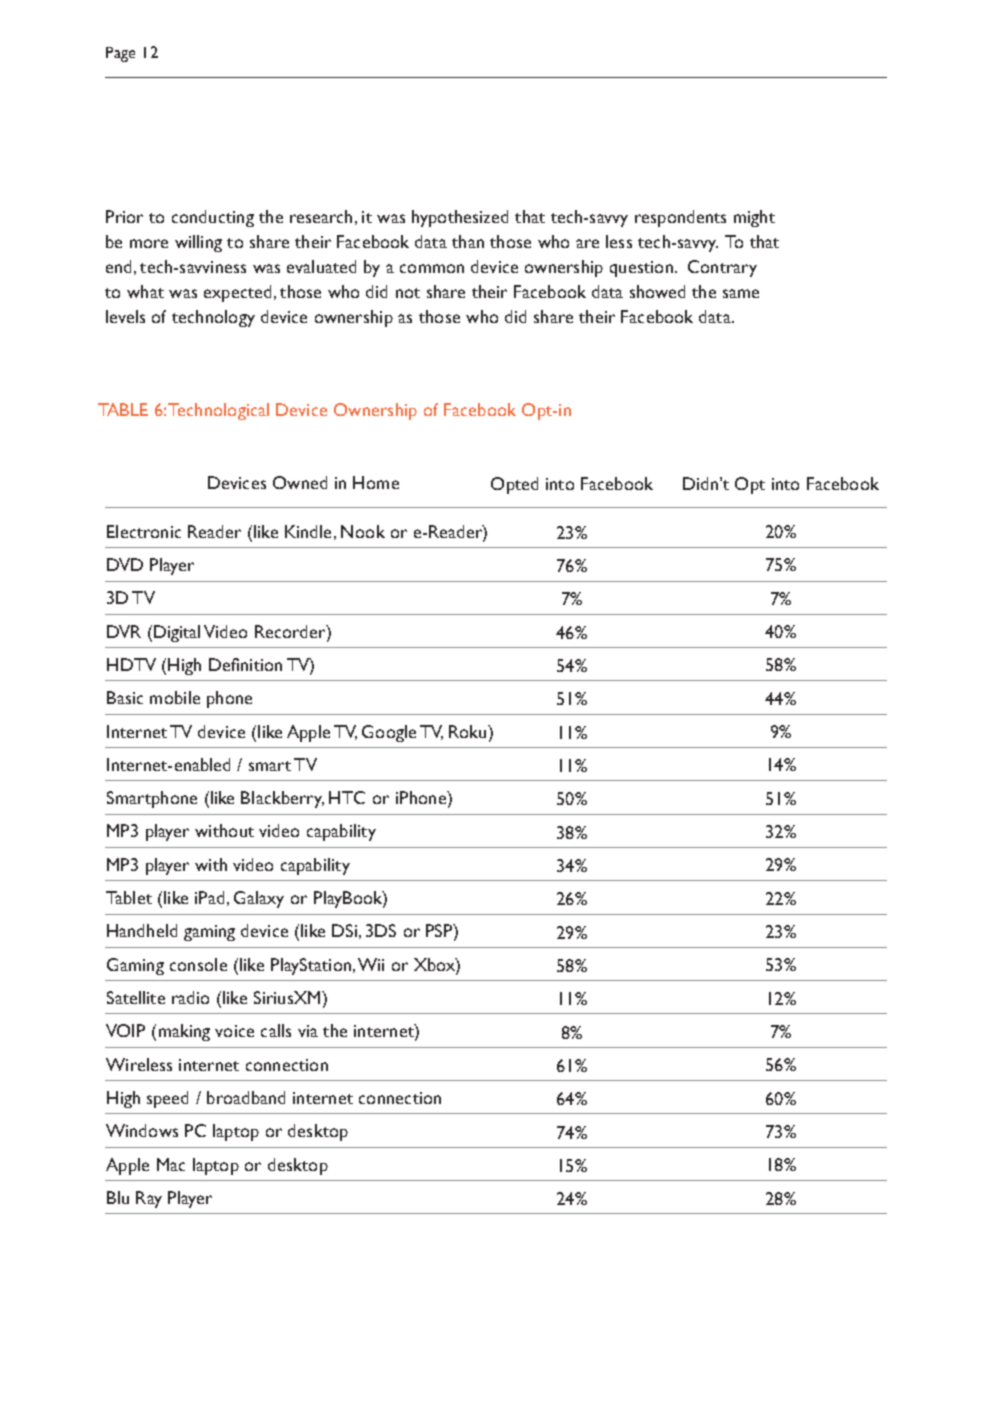  I want to click on hypothesized, so click(460, 218).
